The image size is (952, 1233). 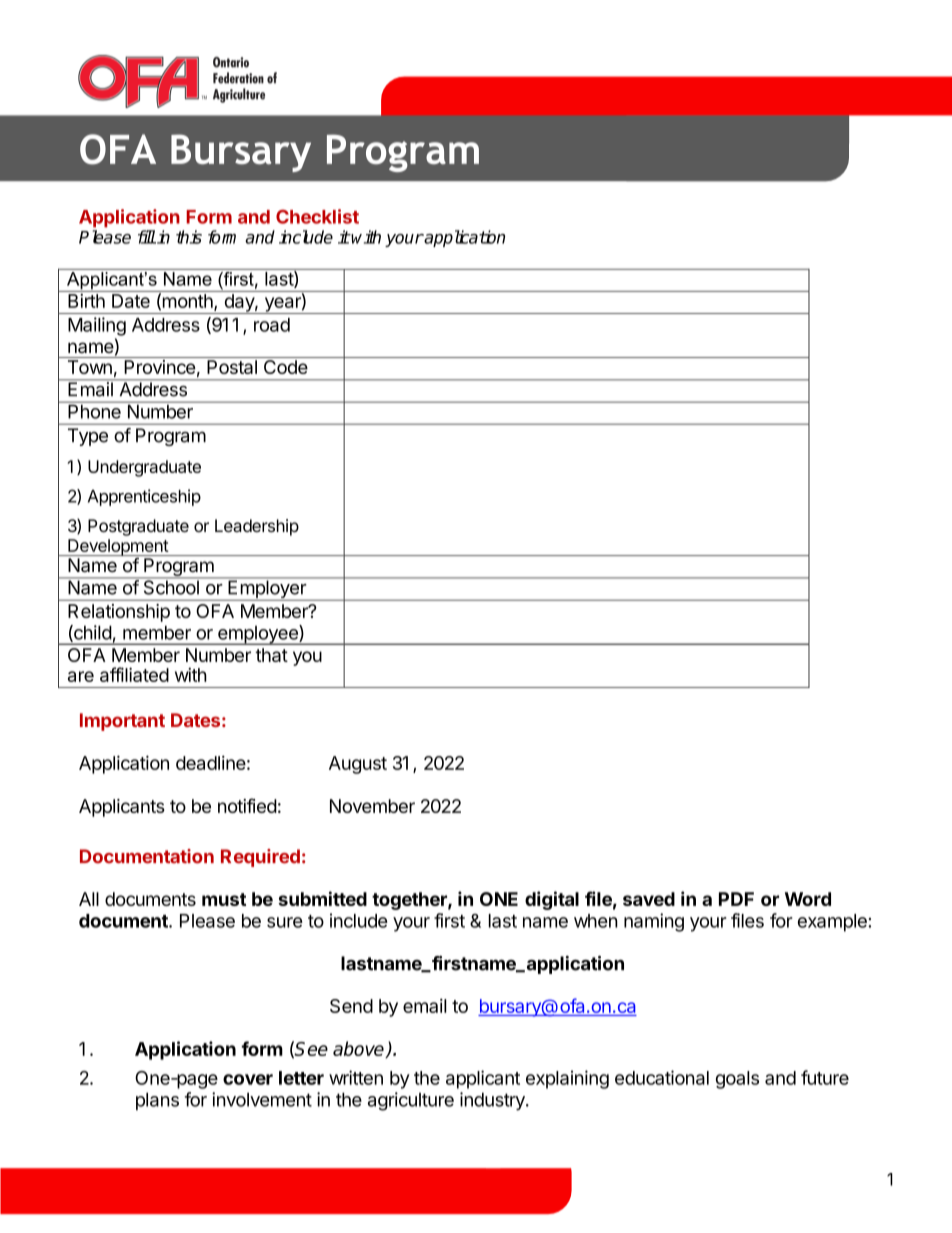 What do you see at coordinates (134, 674) in the page?
I see `affiliated` at bounding box center [134, 674].
